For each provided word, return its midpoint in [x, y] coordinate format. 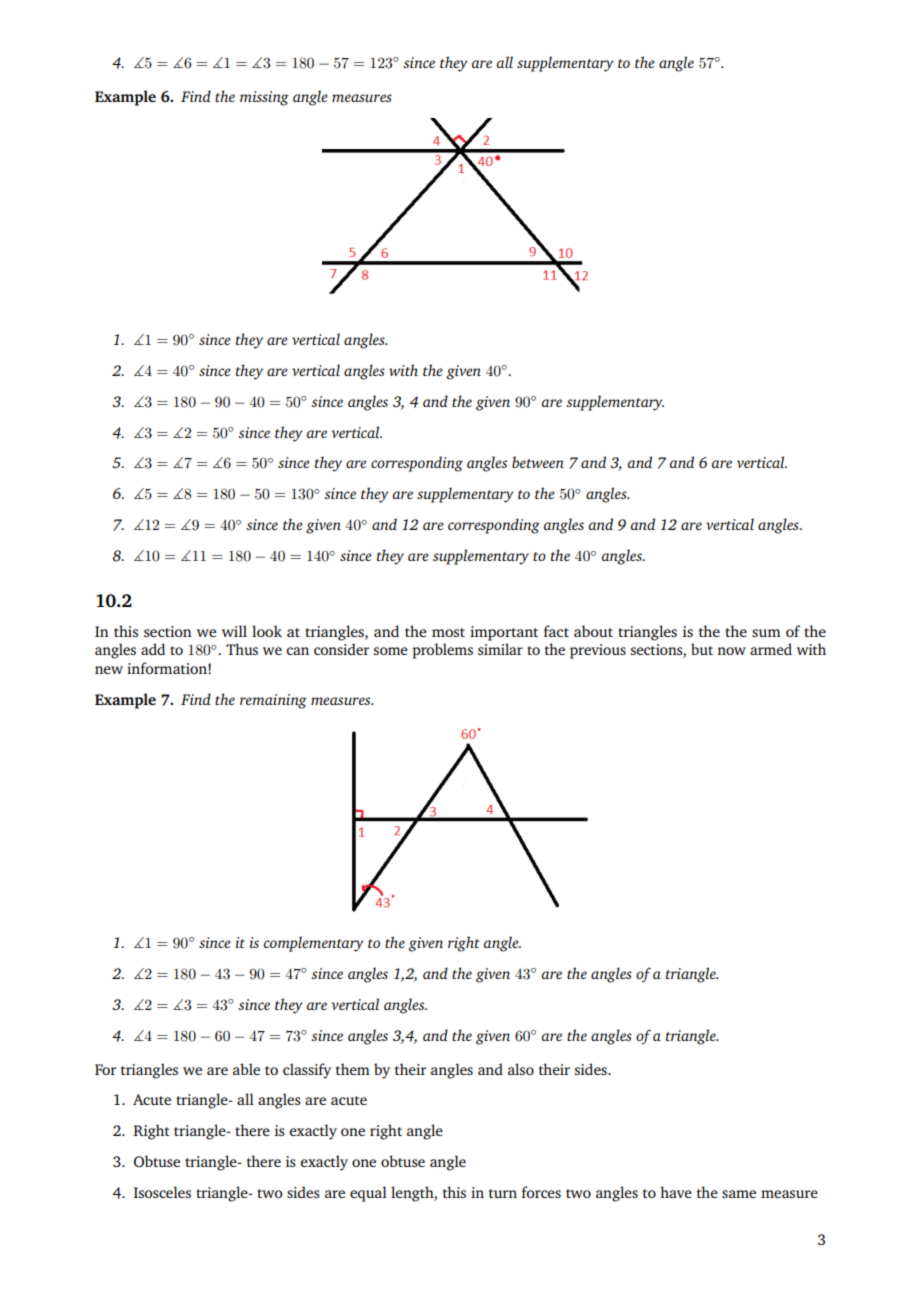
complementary [314, 944]
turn [503, 1193]
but [702, 649]
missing [264, 98]
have [676, 1192]
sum [766, 633]
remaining [273, 701]
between [538, 462]
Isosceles [162, 1192]
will [234, 631]
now [732, 651]
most [448, 632]
